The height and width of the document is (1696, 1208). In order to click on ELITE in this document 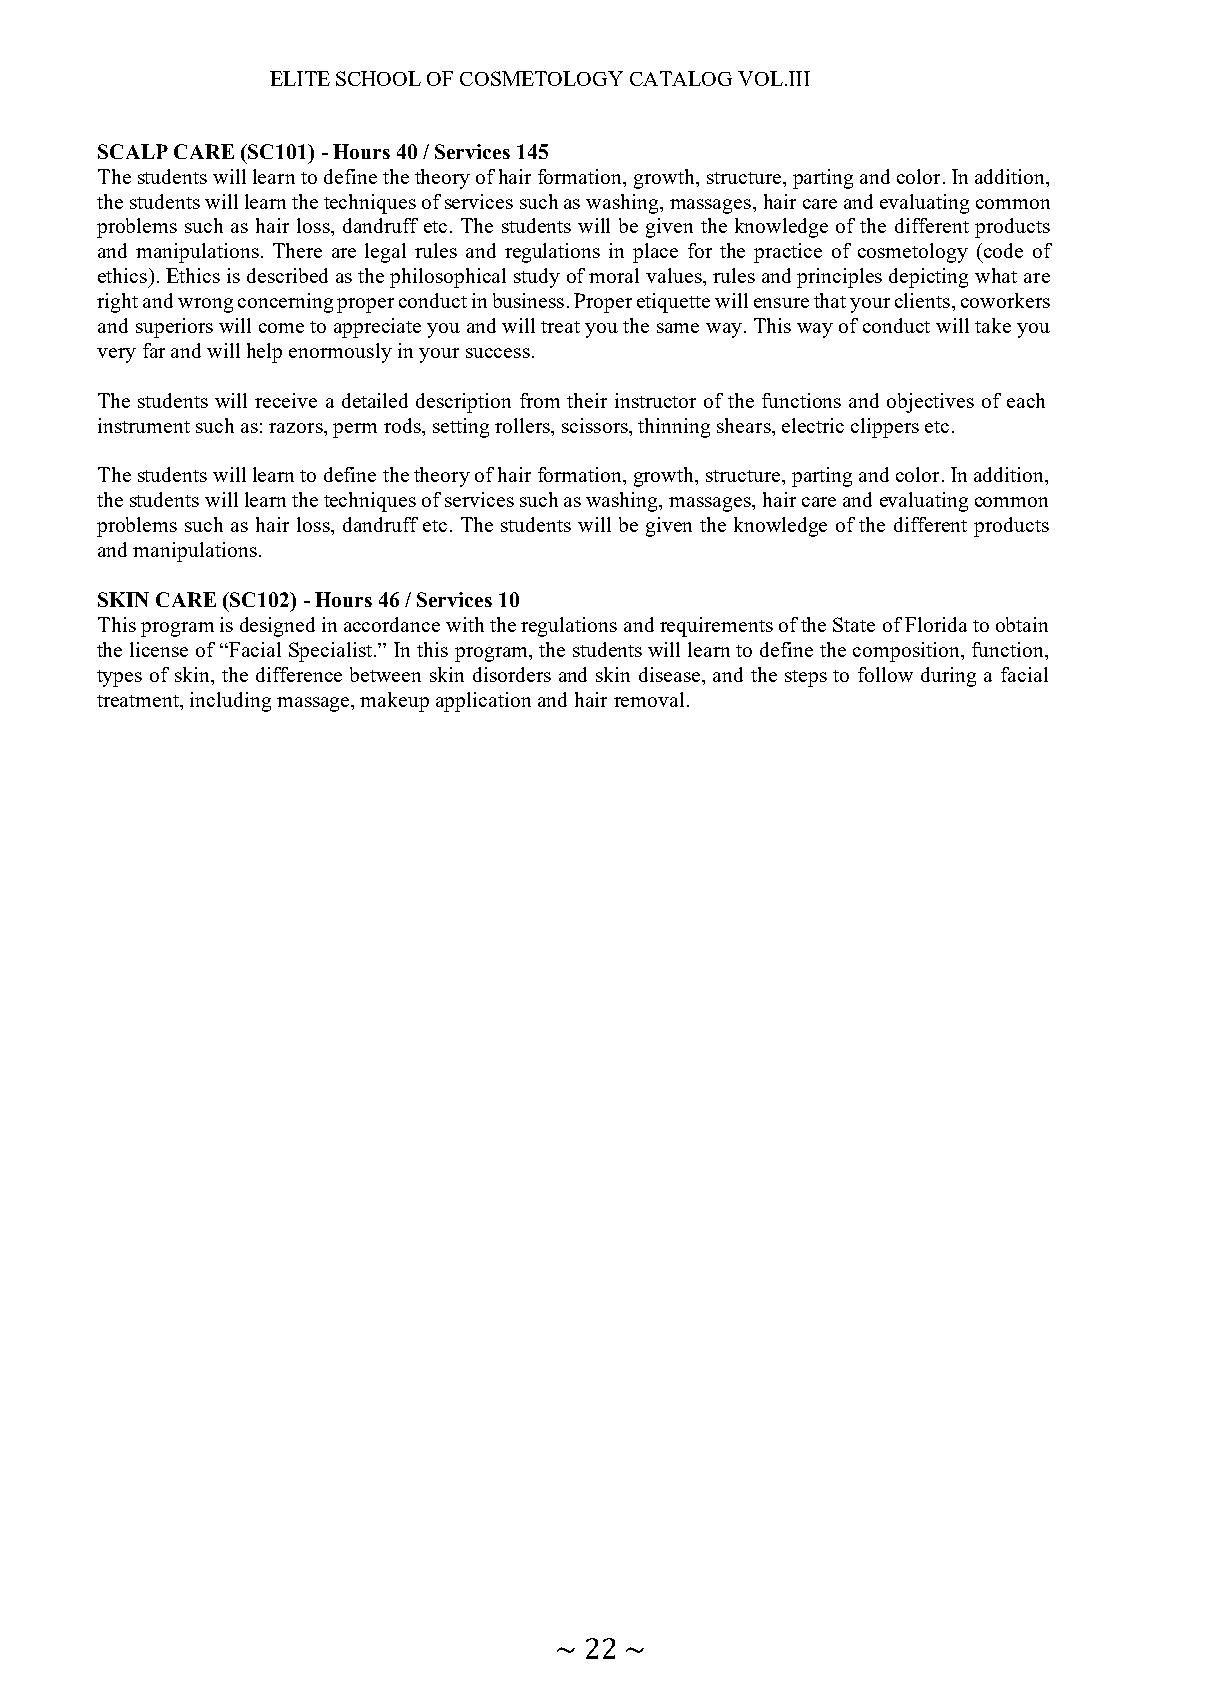, I will do `click(300, 78)`.
